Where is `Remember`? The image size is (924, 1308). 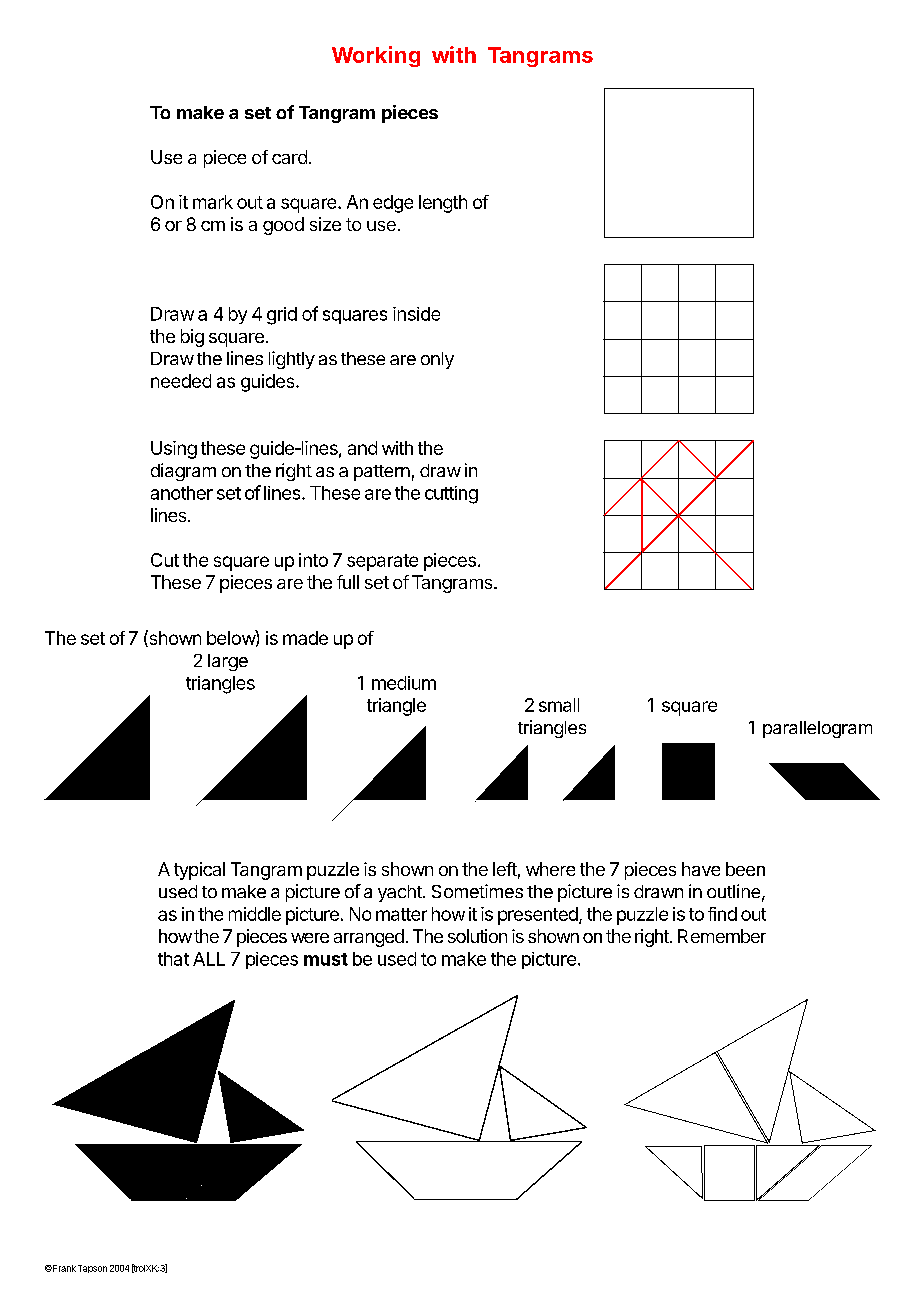 Remember is located at coordinates (722, 936).
